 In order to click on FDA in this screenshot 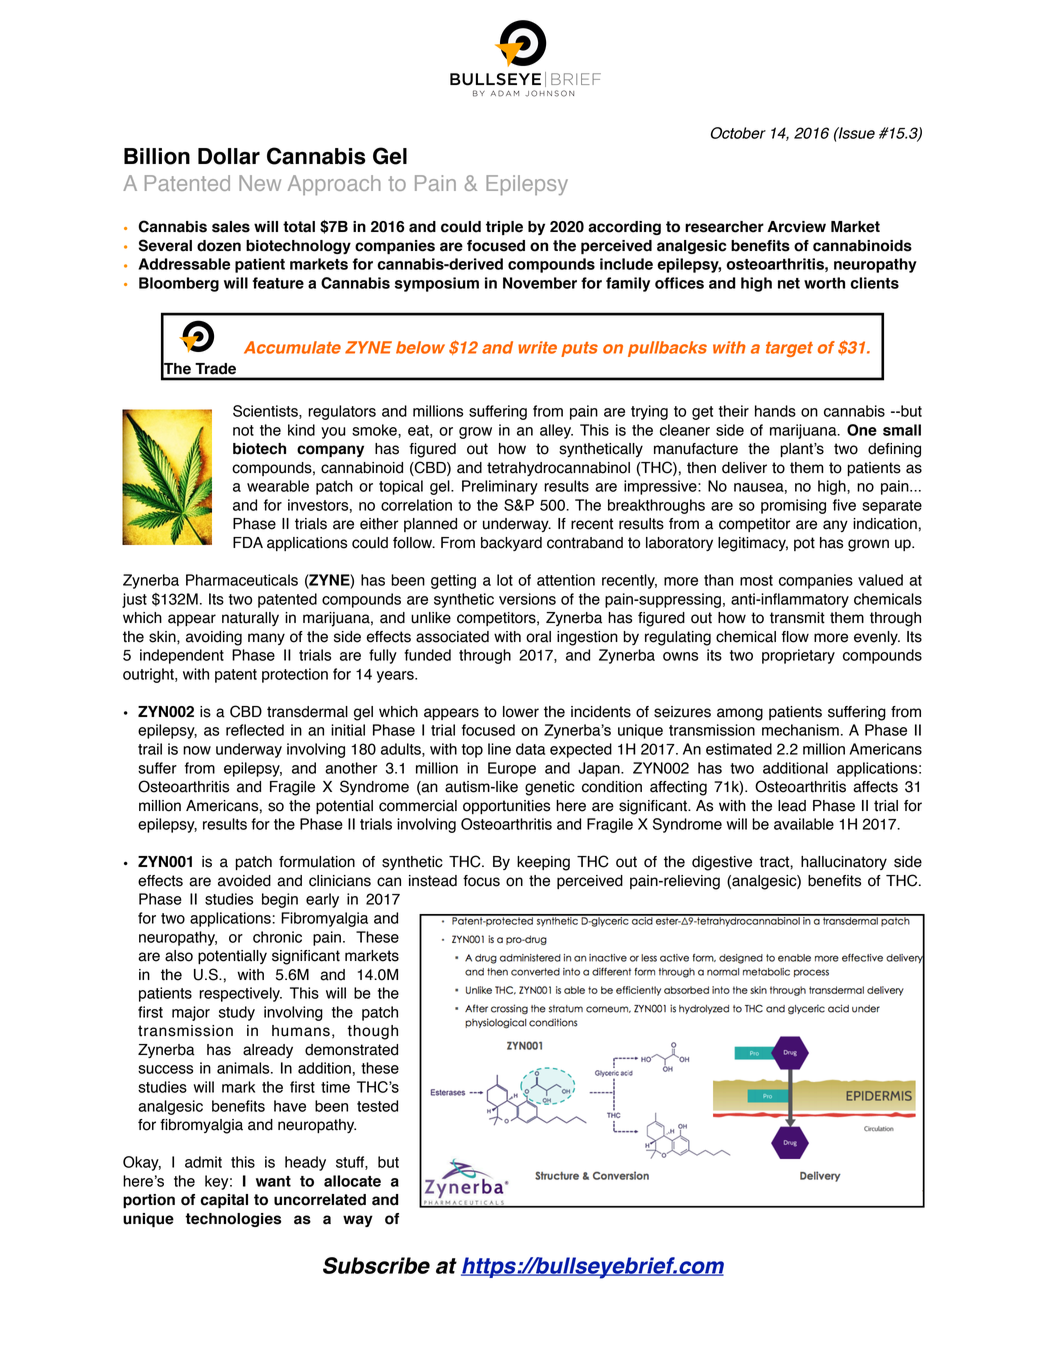, I will do `click(248, 542)`.
